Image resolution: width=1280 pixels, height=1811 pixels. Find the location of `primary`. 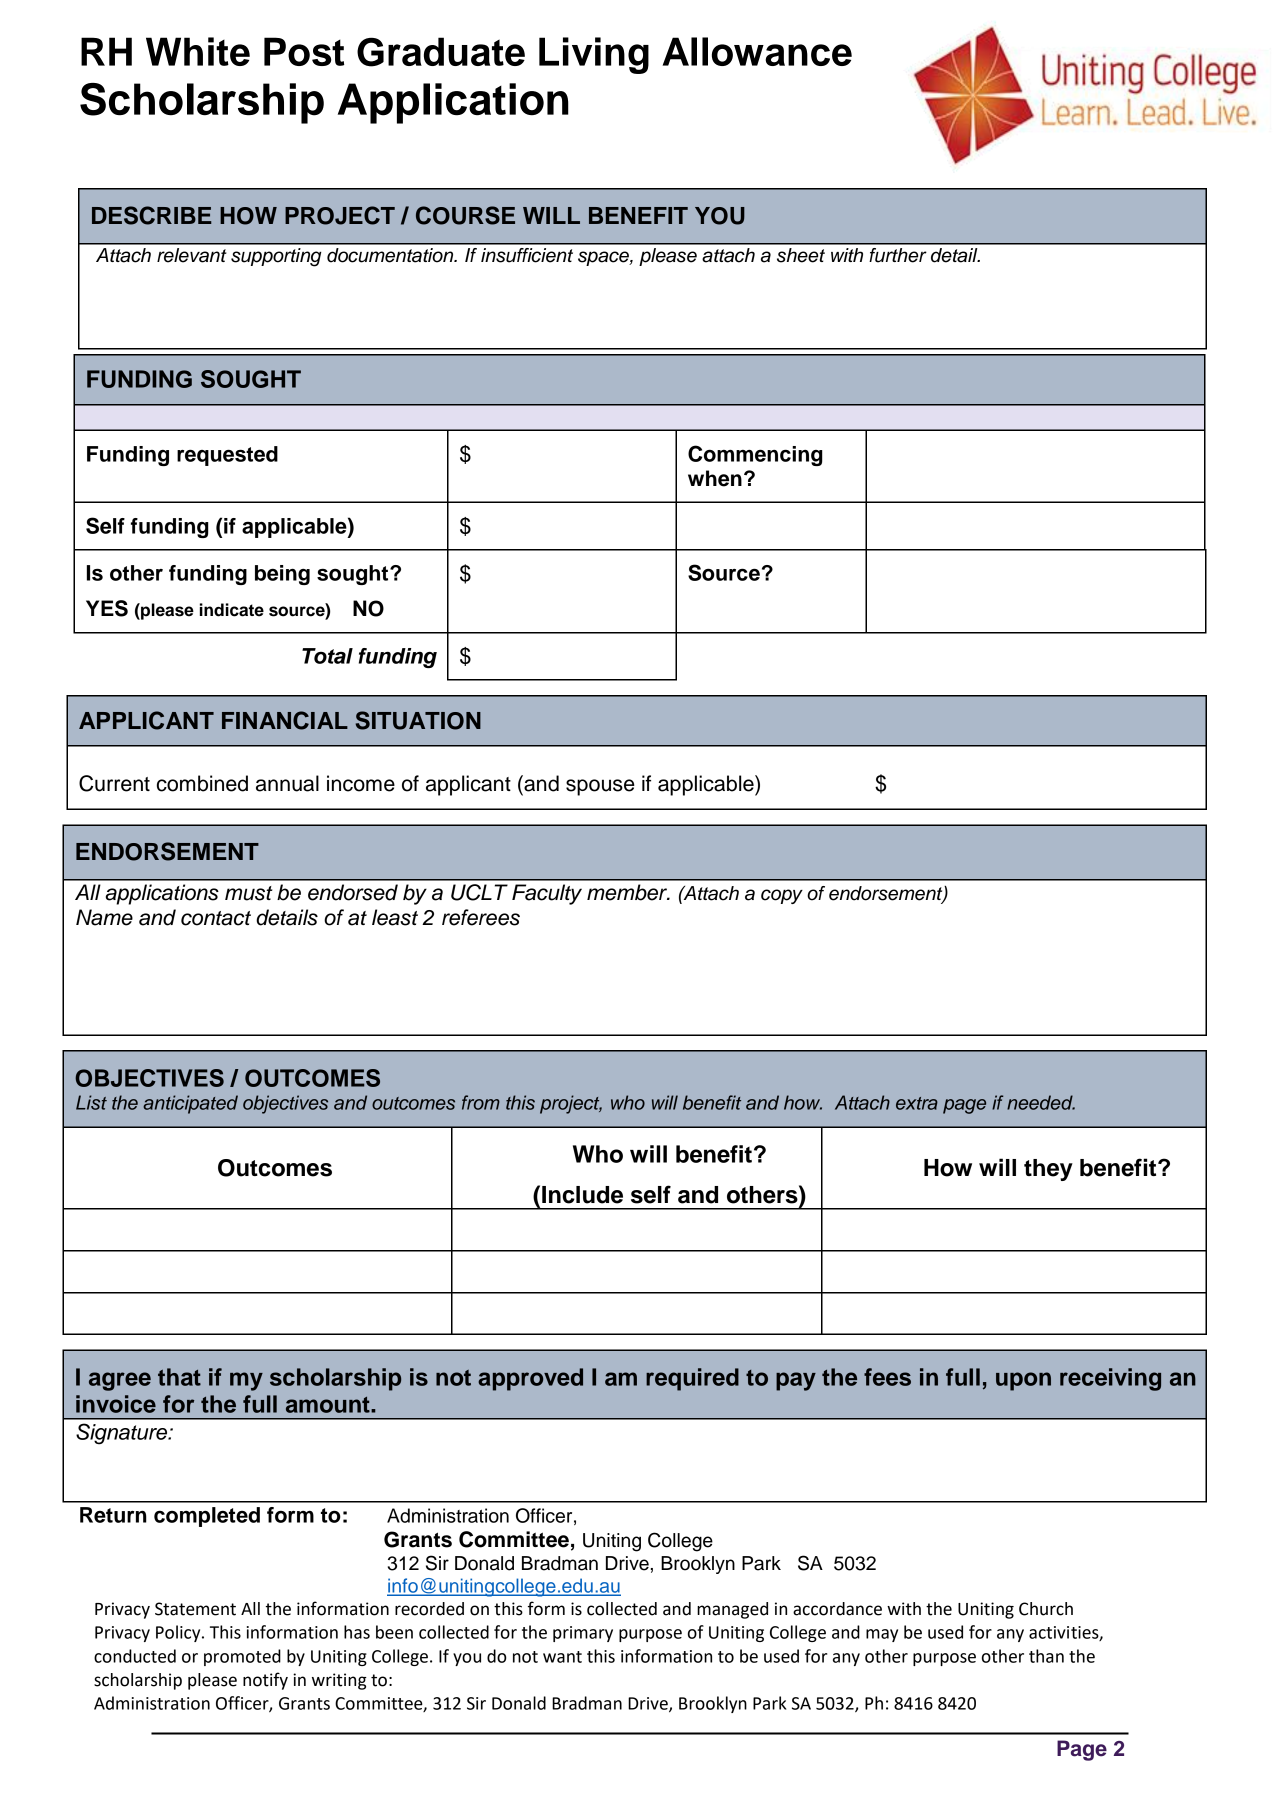

primary is located at coordinates (583, 1634).
